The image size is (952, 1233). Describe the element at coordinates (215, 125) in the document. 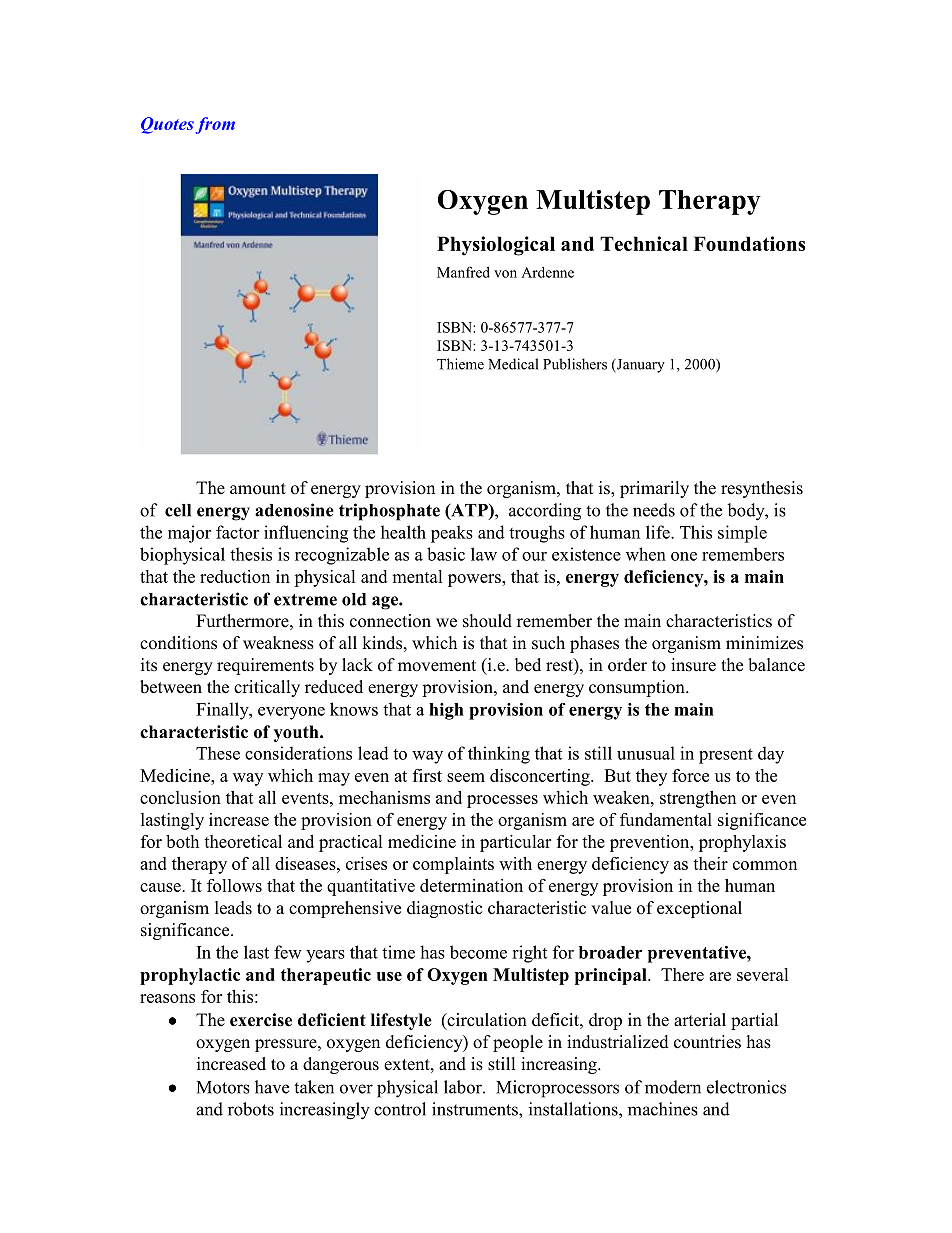

I see `from` at that location.
